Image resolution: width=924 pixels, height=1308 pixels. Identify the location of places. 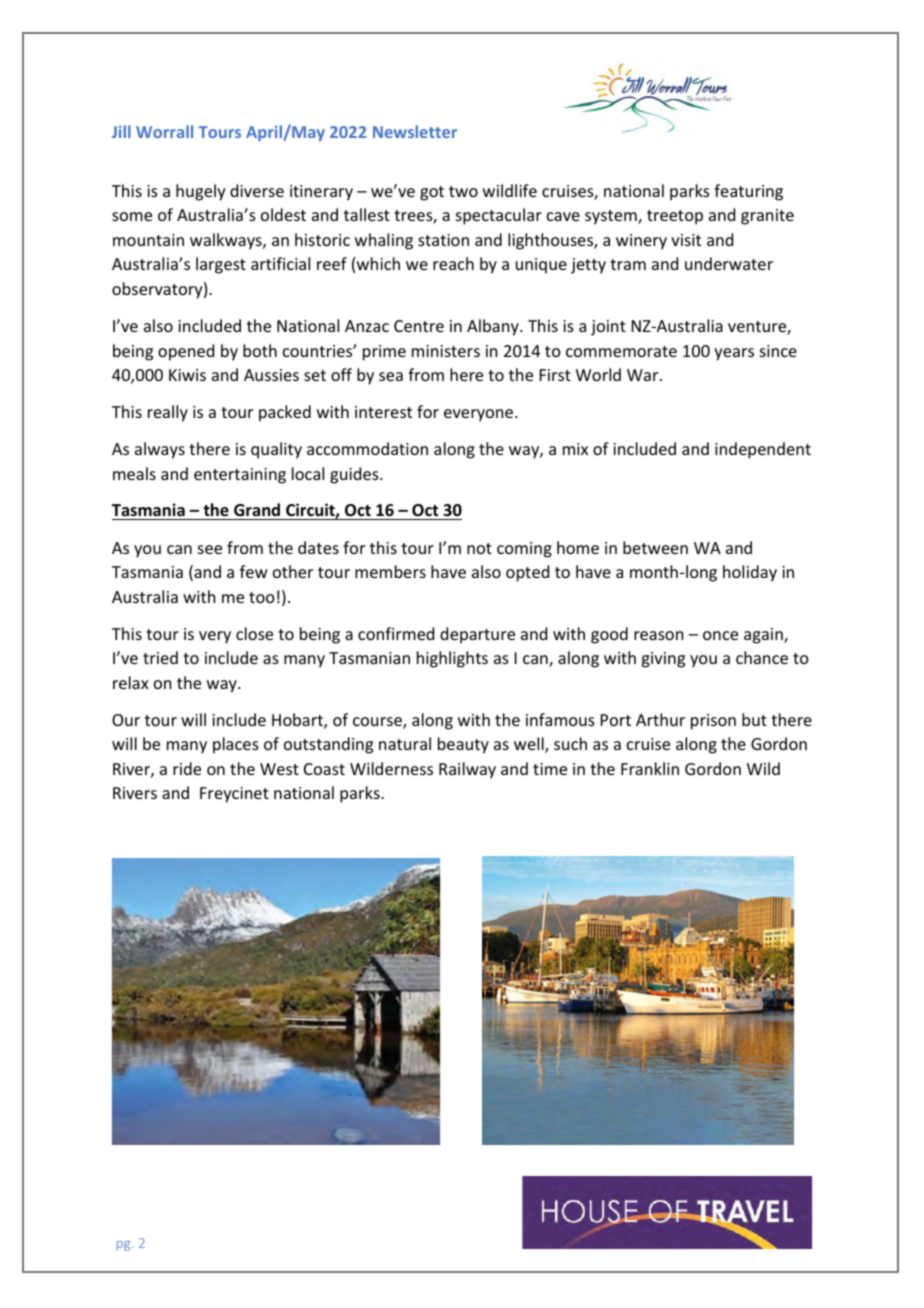
(236, 745).
